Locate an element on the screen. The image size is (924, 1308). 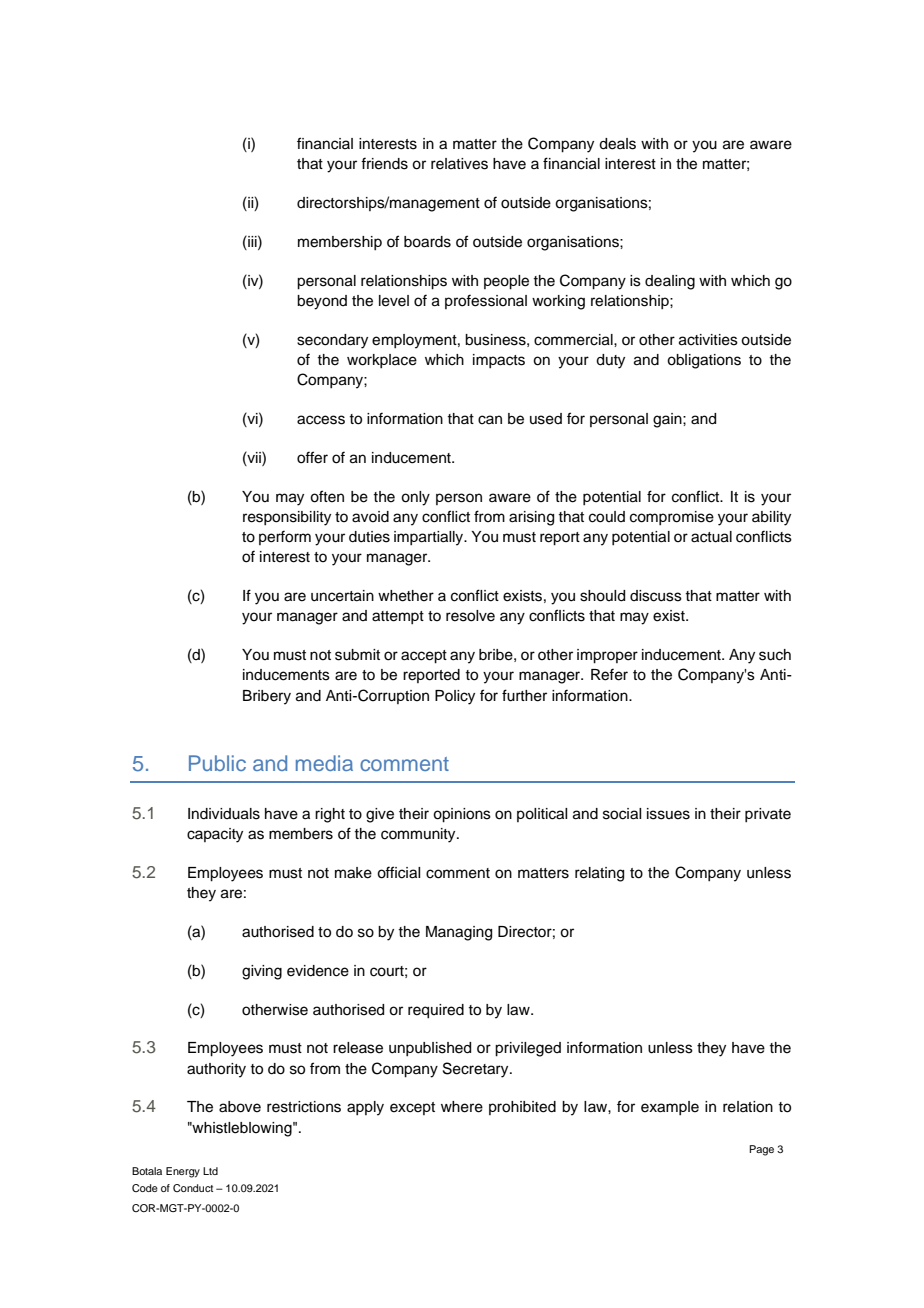
Page is located at coordinates (761, 1150).
